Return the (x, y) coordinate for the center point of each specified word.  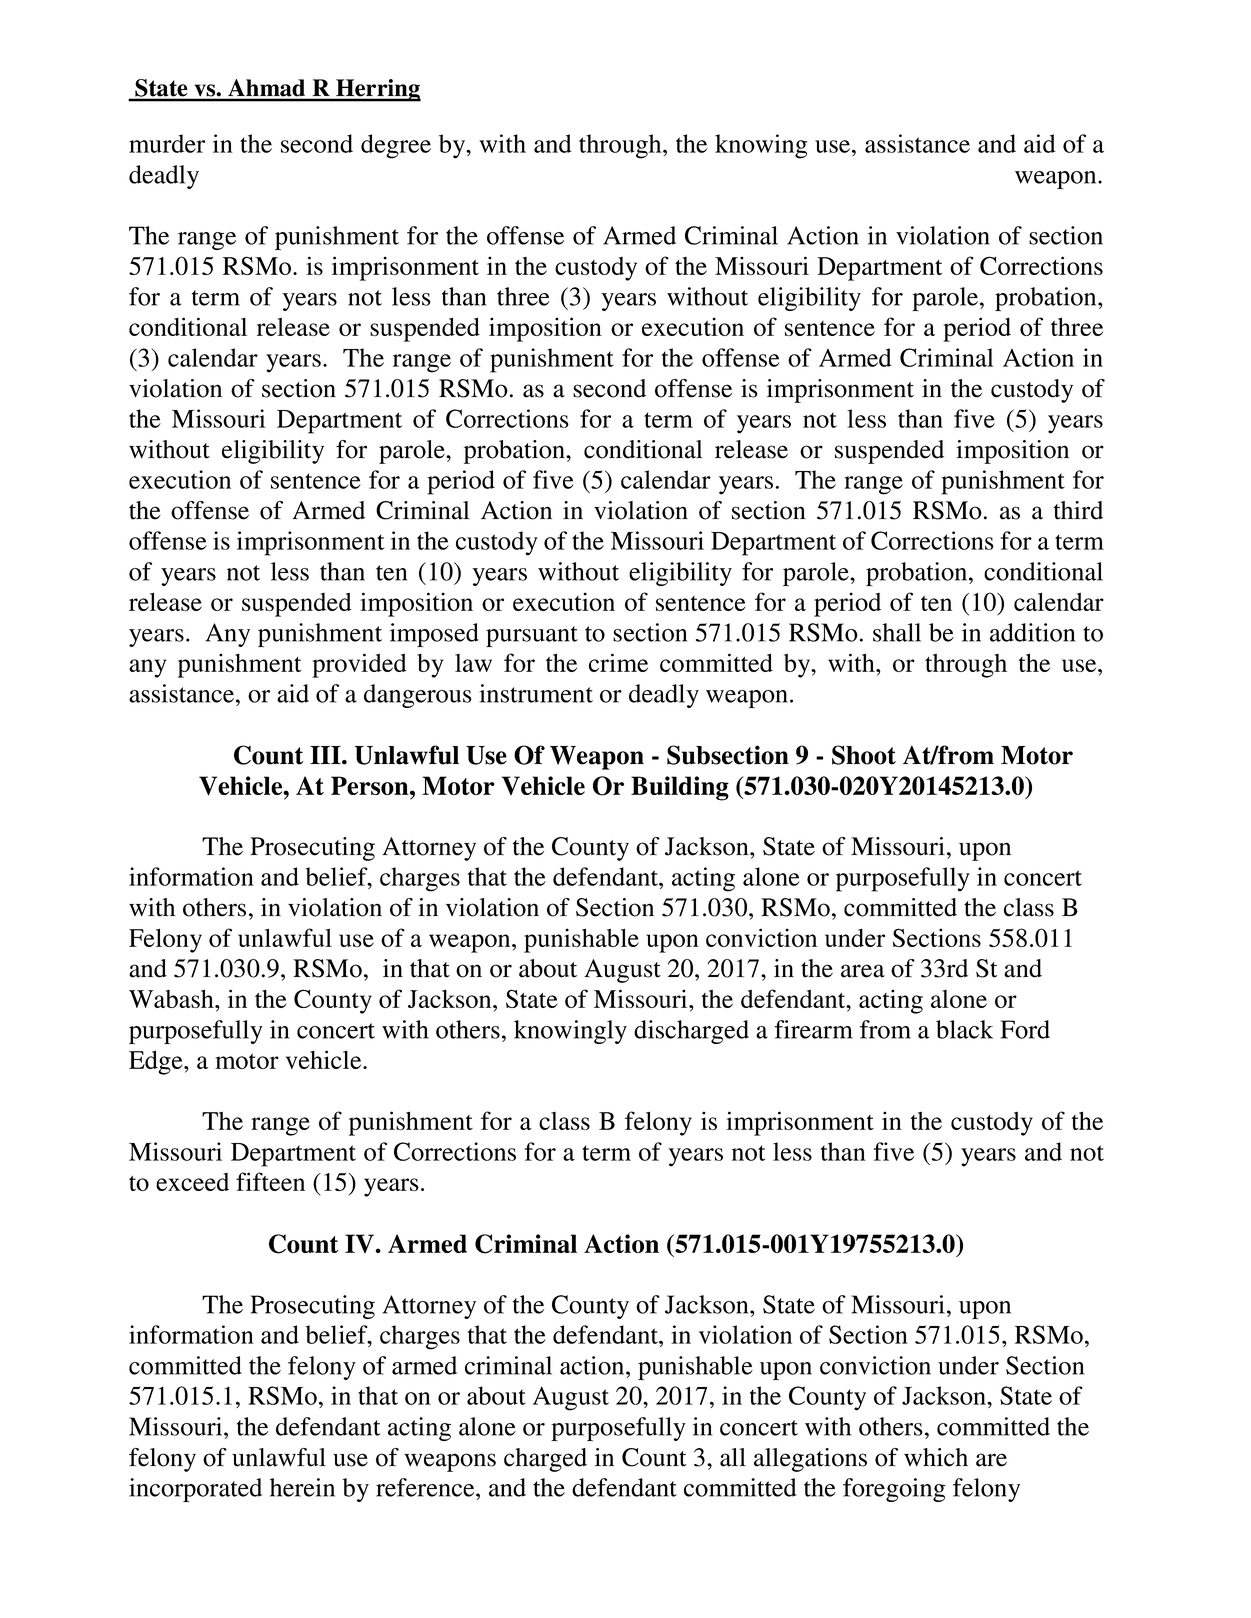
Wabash (172, 998)
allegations (810, 1460)
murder (167, 143)
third (1078, 510)
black (964, 1029)
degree (396, 146)
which (936, 1457)
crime (618, 662)
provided (359, 665)
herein (302, 1487)
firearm (813, 1029)
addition (1032, 632)
